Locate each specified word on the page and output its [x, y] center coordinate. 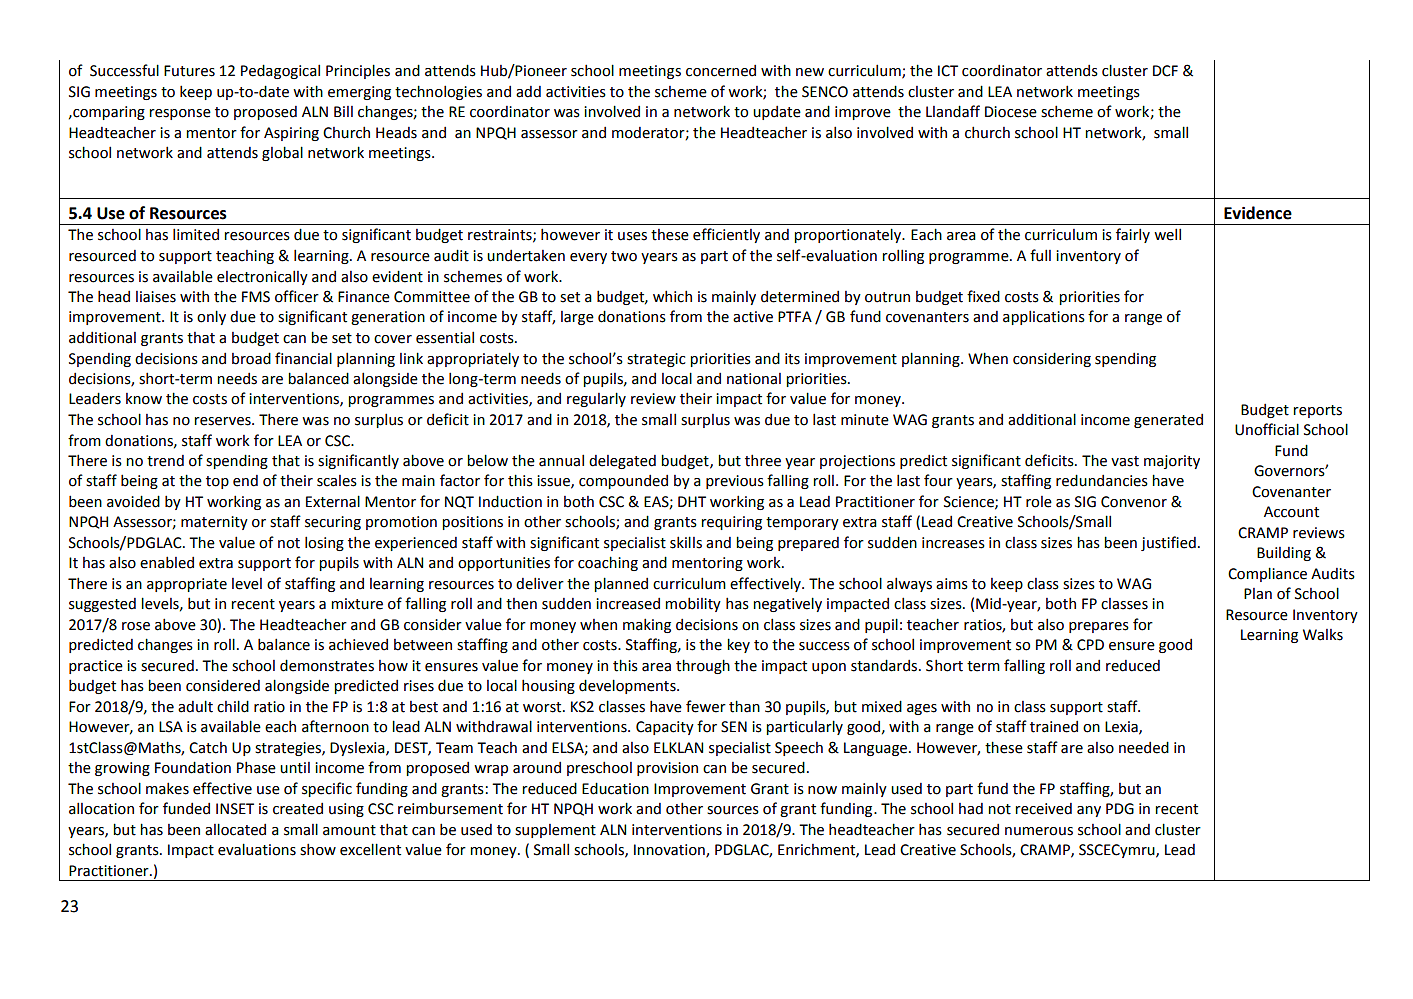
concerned [721, 71]
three [763, 460]
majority [1172, 462]
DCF [1165, 71]
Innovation [670, 851]
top [217, 482]
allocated [235, 829]
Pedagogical [280, 71]
